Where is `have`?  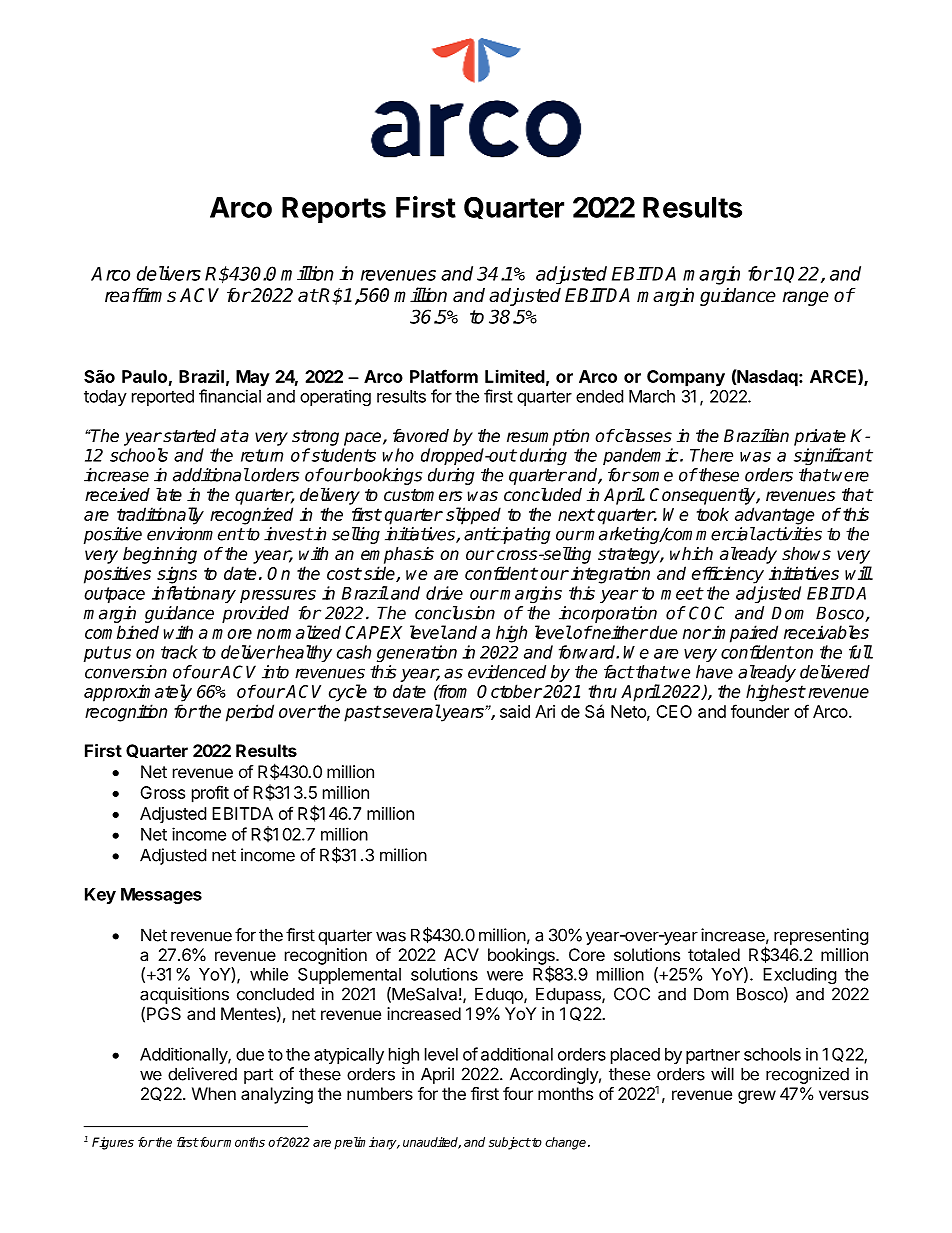 have is located at coordinates (714, 672).
